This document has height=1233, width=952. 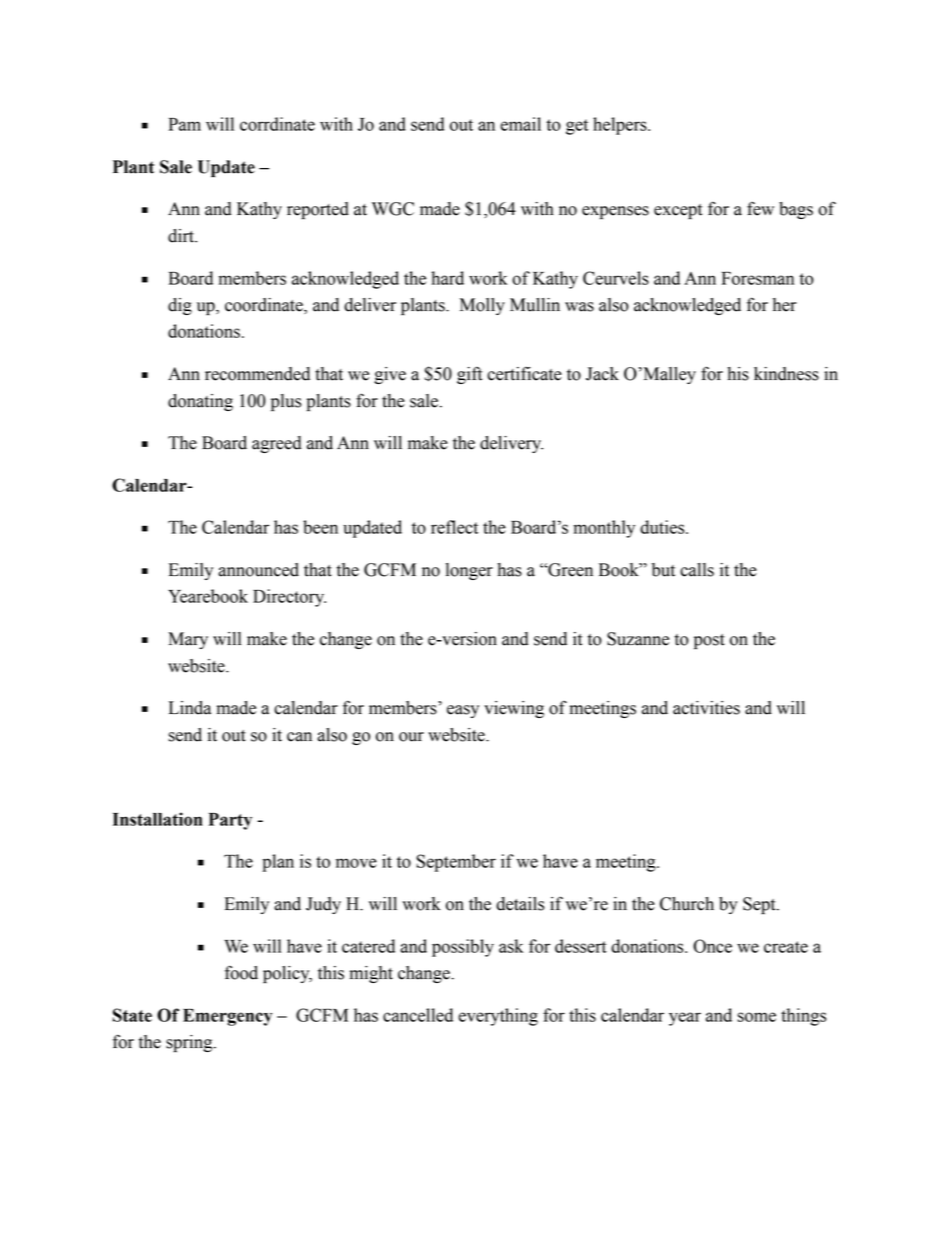 What do you see at coordinates (760, 209) in the document?
I see `few` at bounding box center [760, 209].
